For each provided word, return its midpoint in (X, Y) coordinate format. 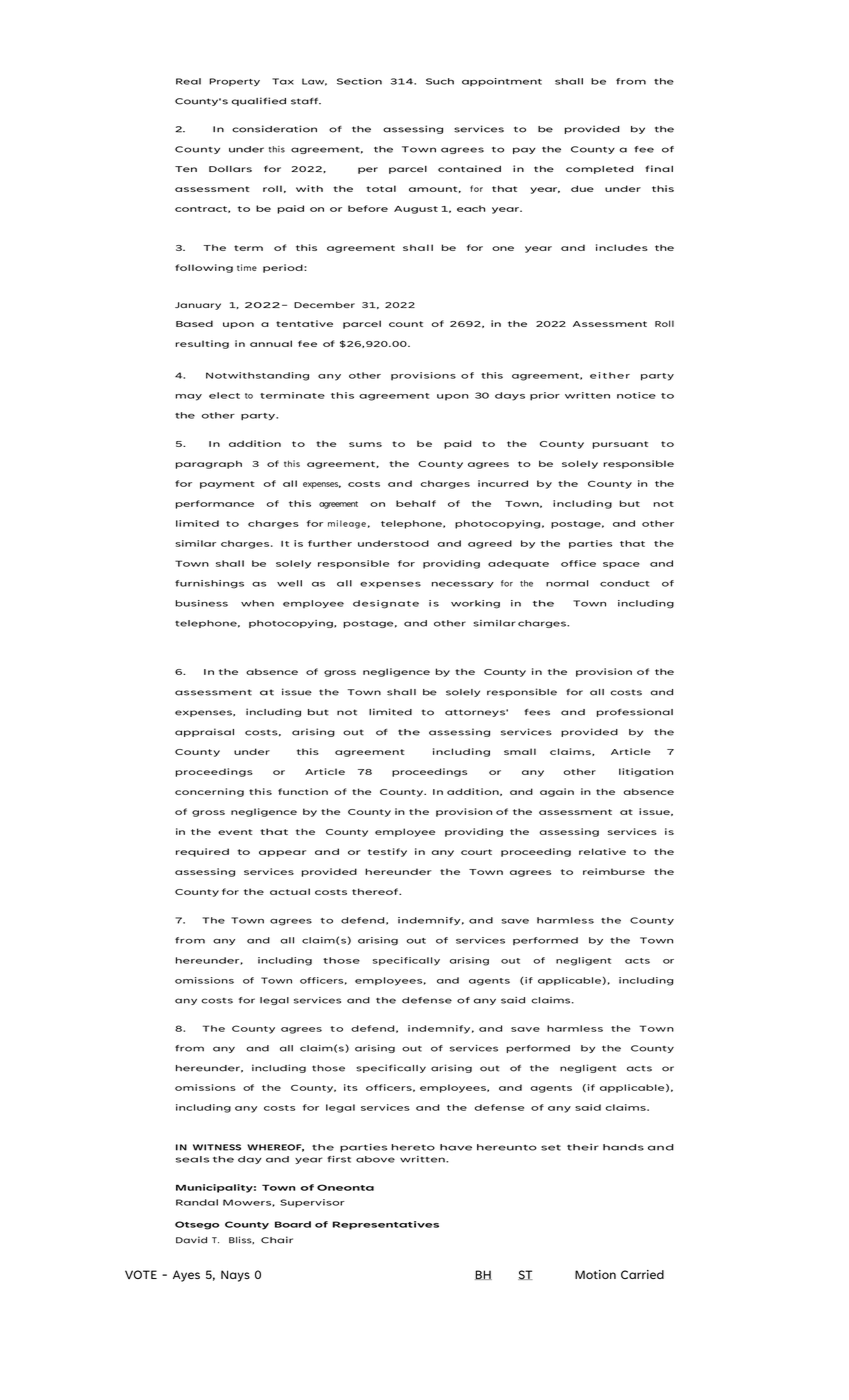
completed (599, 169)
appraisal (204, 732)
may (188, 397)
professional (635, 712)
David (191, 1240)
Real (188, 81)
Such (440, 81)
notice (636, 395)
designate (386, 604)
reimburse (614, 871)
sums (365, 444)
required (202, 852)
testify (387, 852)
